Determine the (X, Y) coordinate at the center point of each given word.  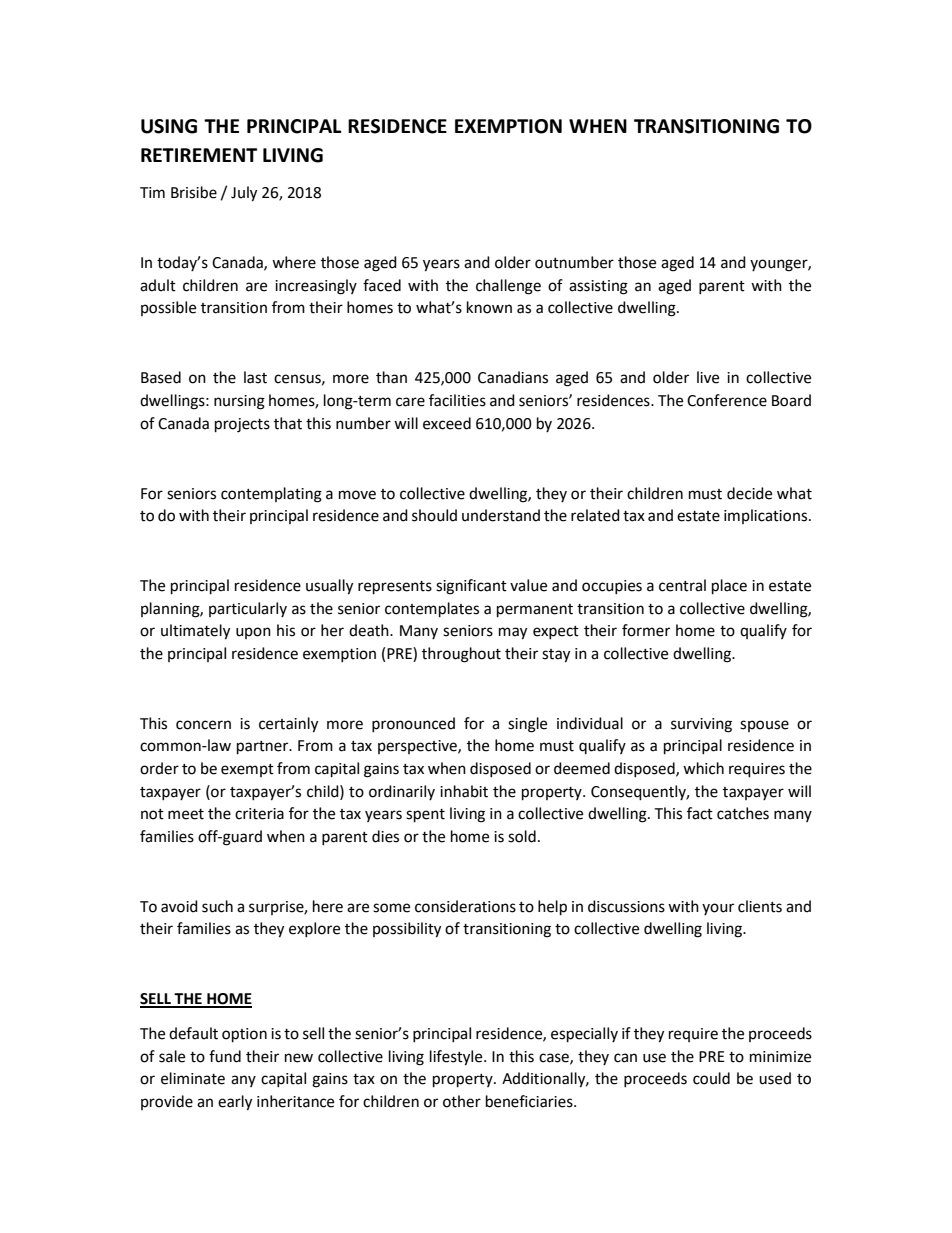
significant (471, 587)
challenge (508, 287)
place (729, 587)
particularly (248, 609)
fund (225, 1056)
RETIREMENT (199, 155)
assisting (598, 287)
